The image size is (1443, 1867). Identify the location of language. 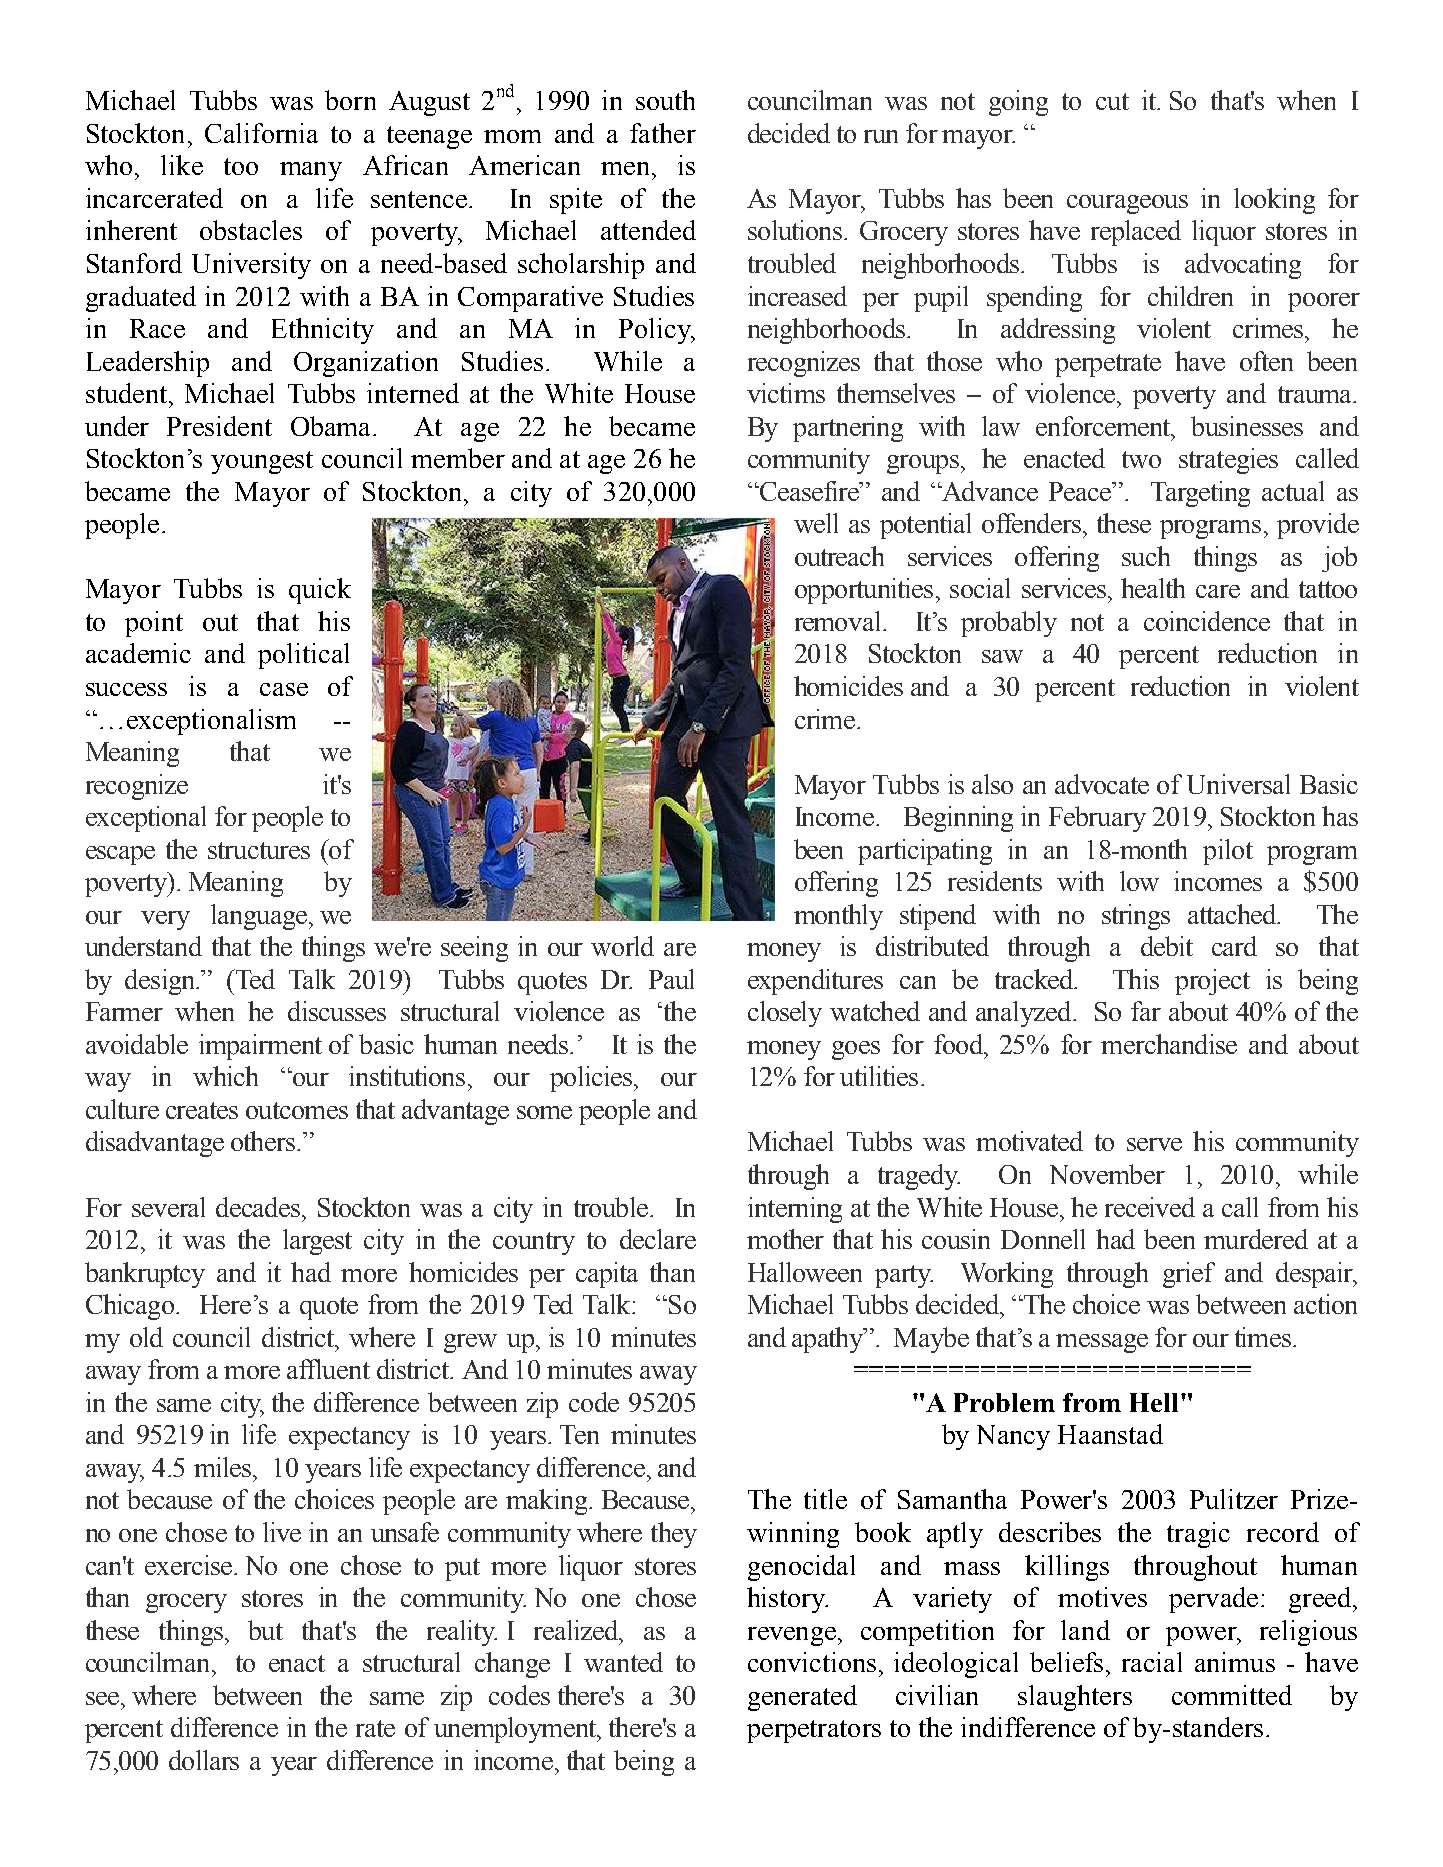
(259, 917).
